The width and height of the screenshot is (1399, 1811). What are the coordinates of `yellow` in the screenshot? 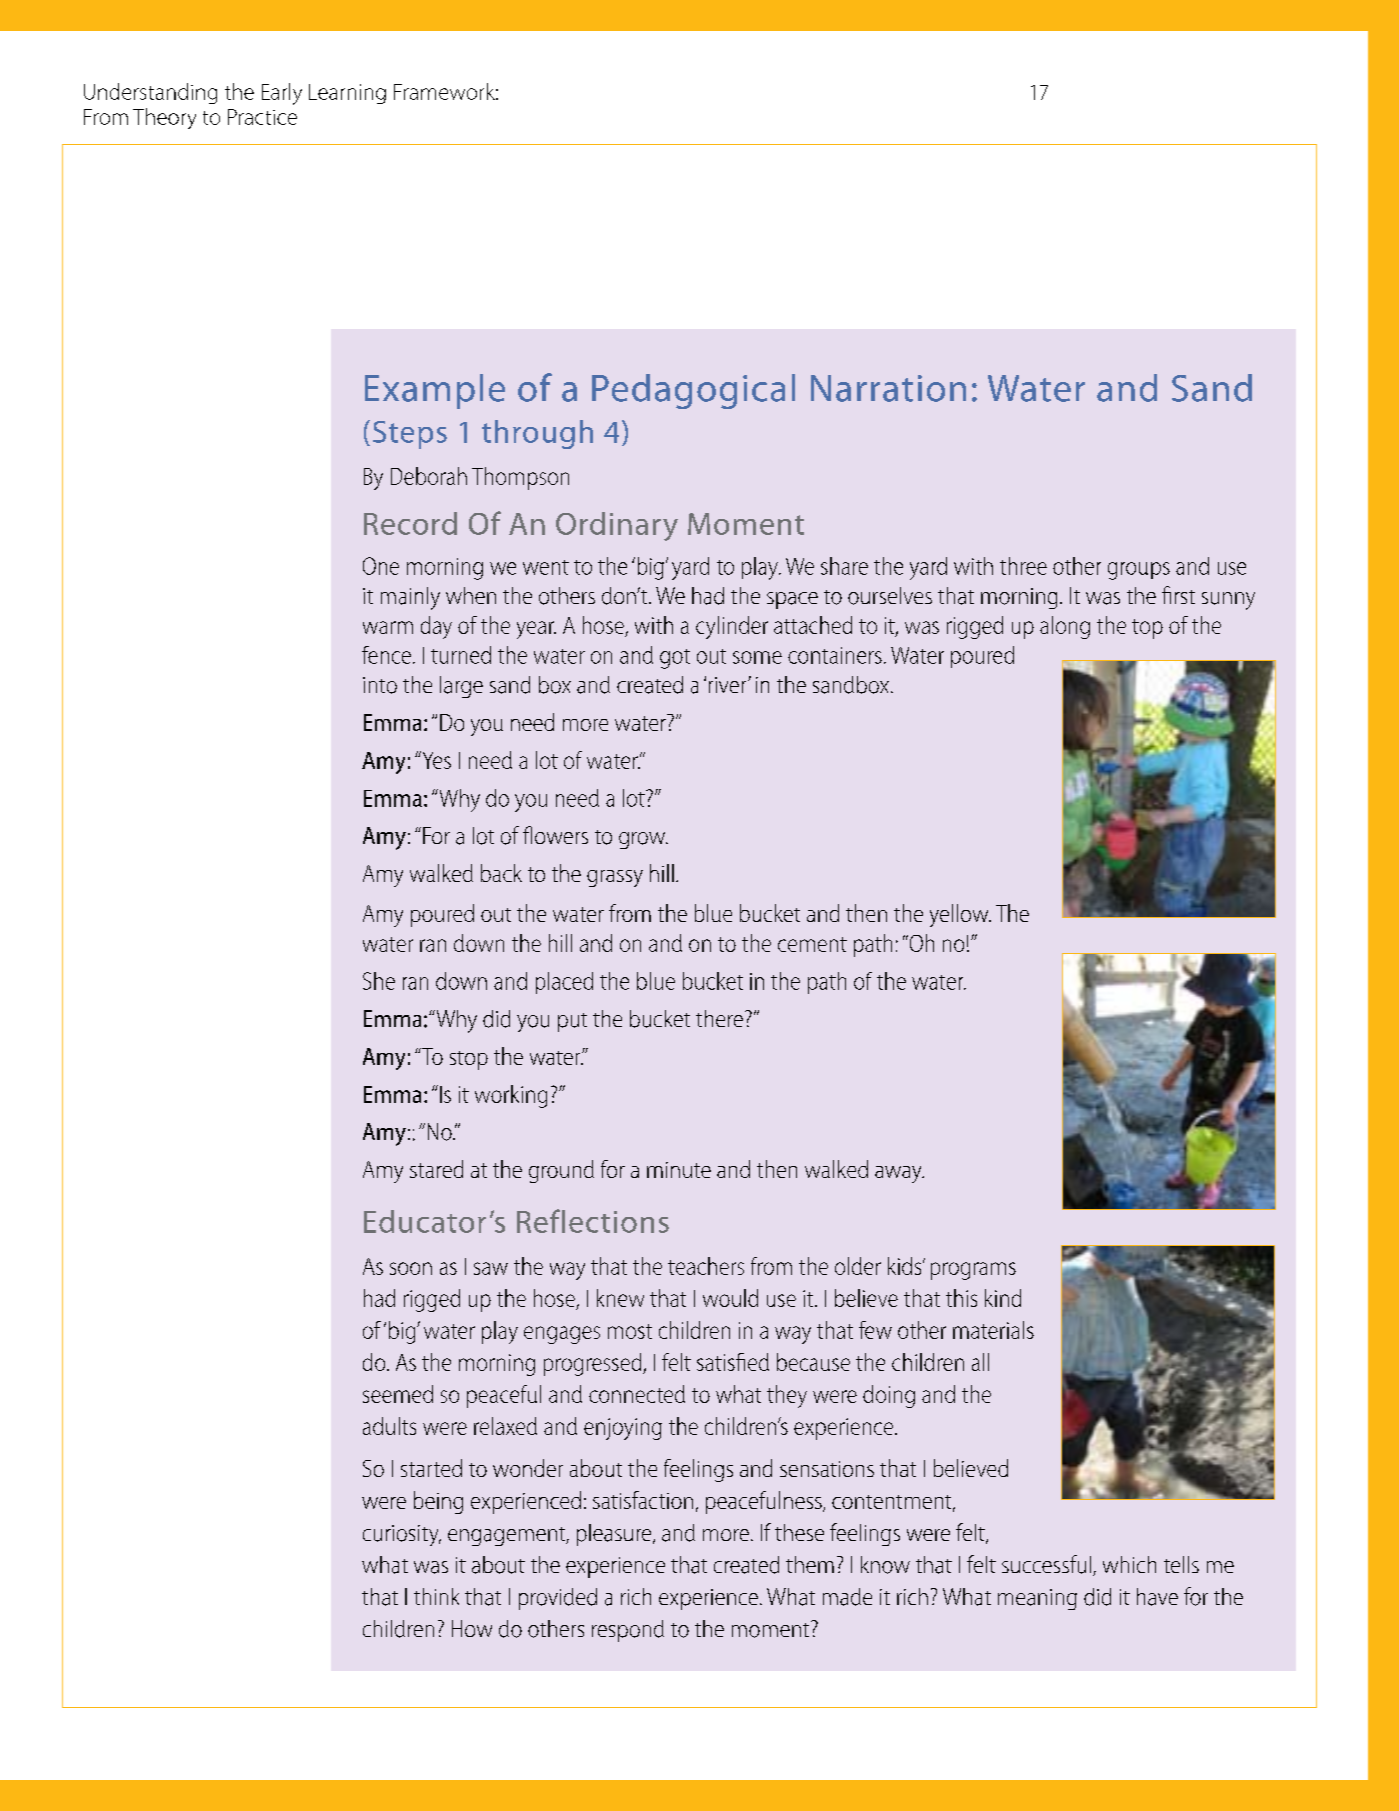 It's located at (960, 915).
